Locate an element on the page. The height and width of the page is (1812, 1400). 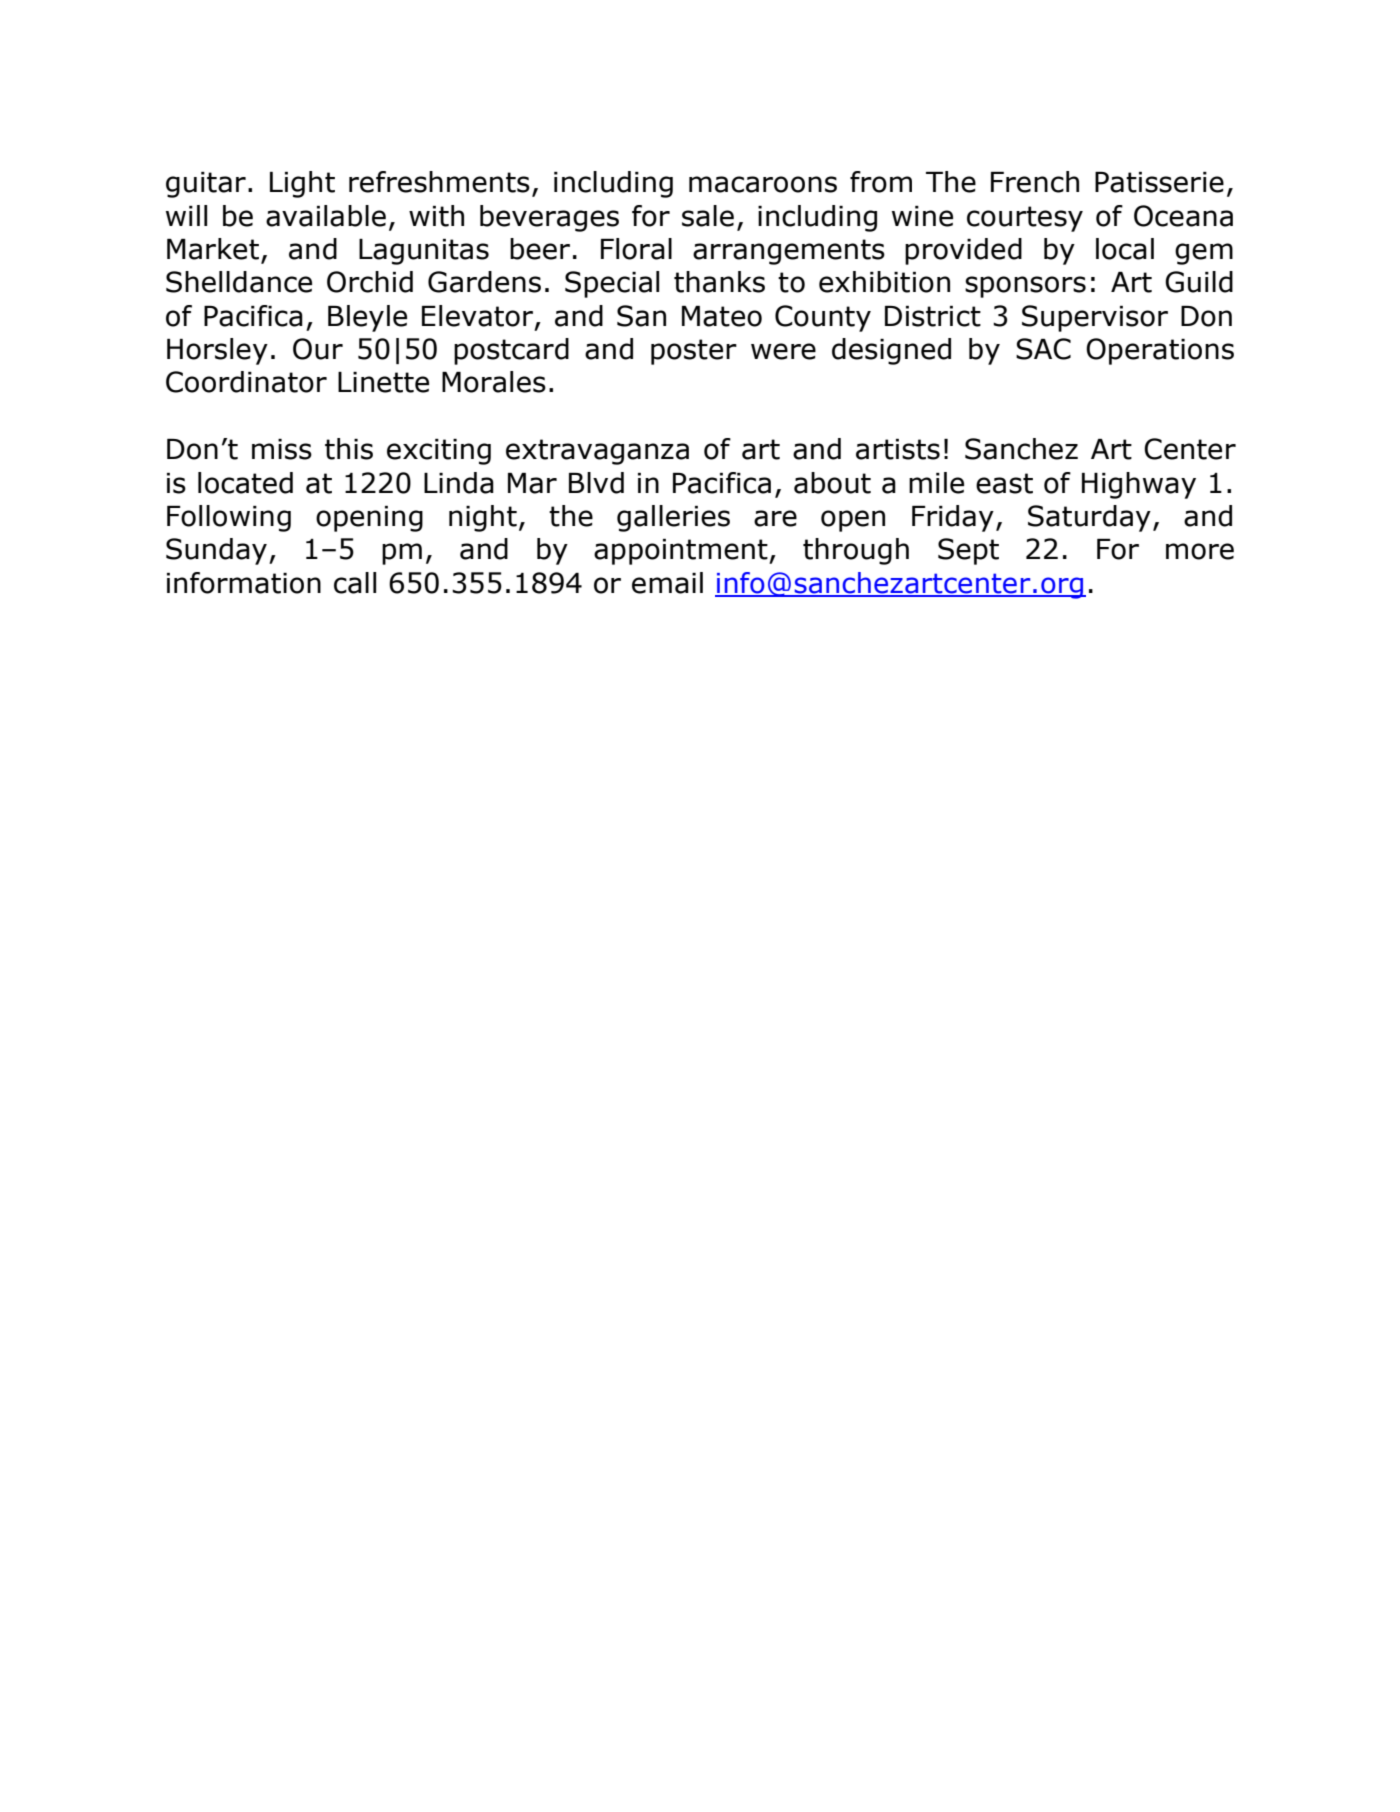
call is located at coordinates (355, 583).
